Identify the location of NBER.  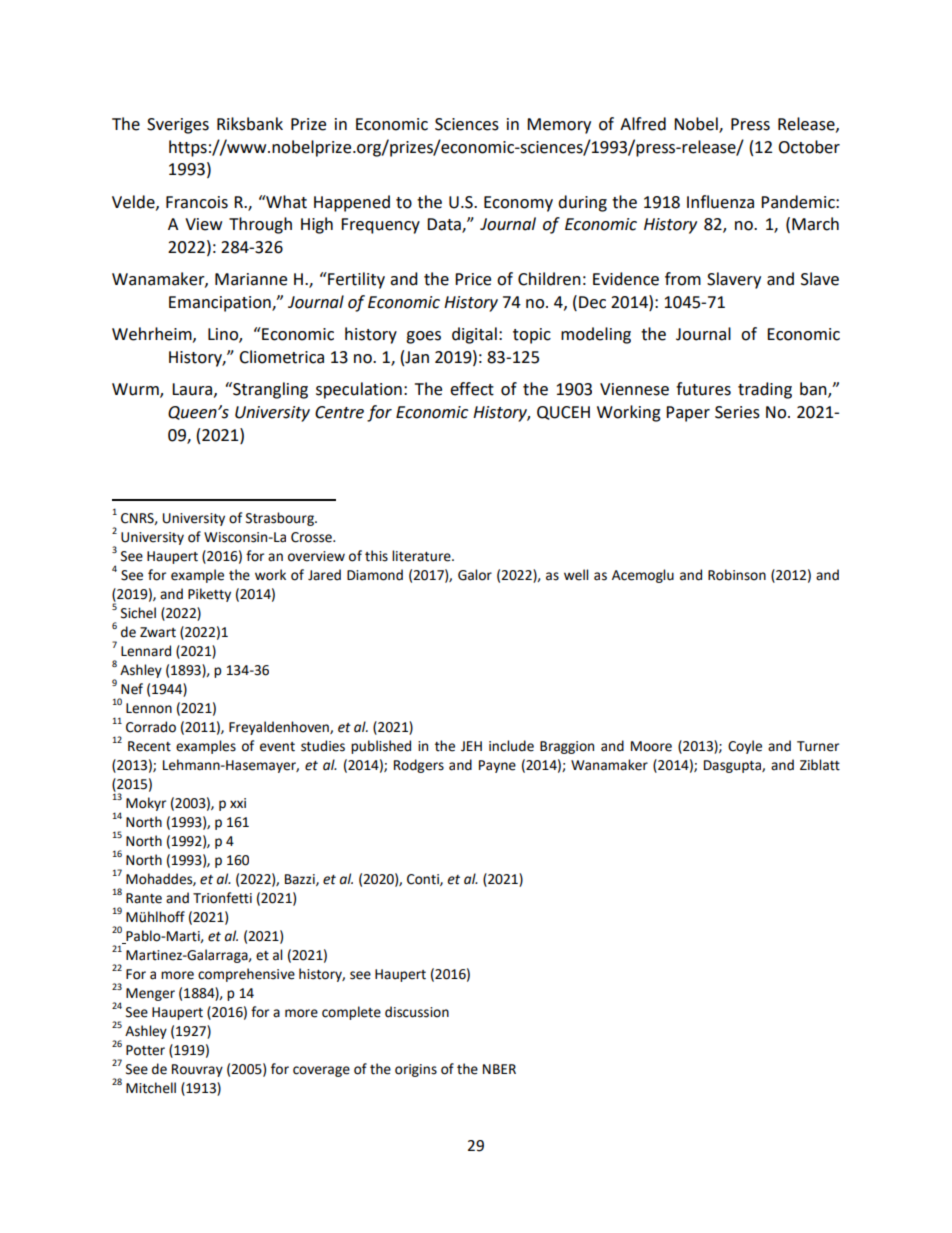
(499, 1069).
